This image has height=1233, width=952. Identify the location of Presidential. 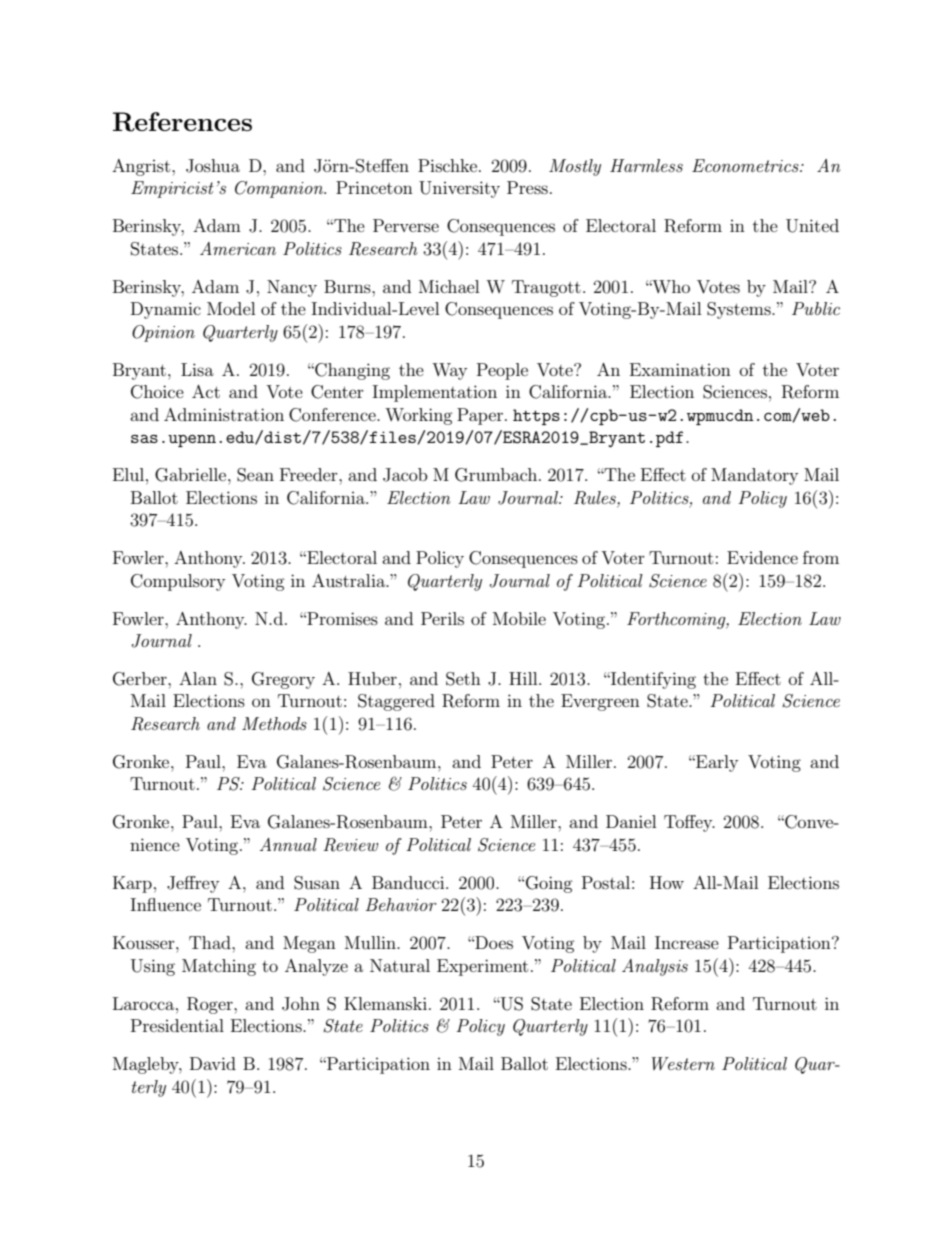
(177, 1025).
